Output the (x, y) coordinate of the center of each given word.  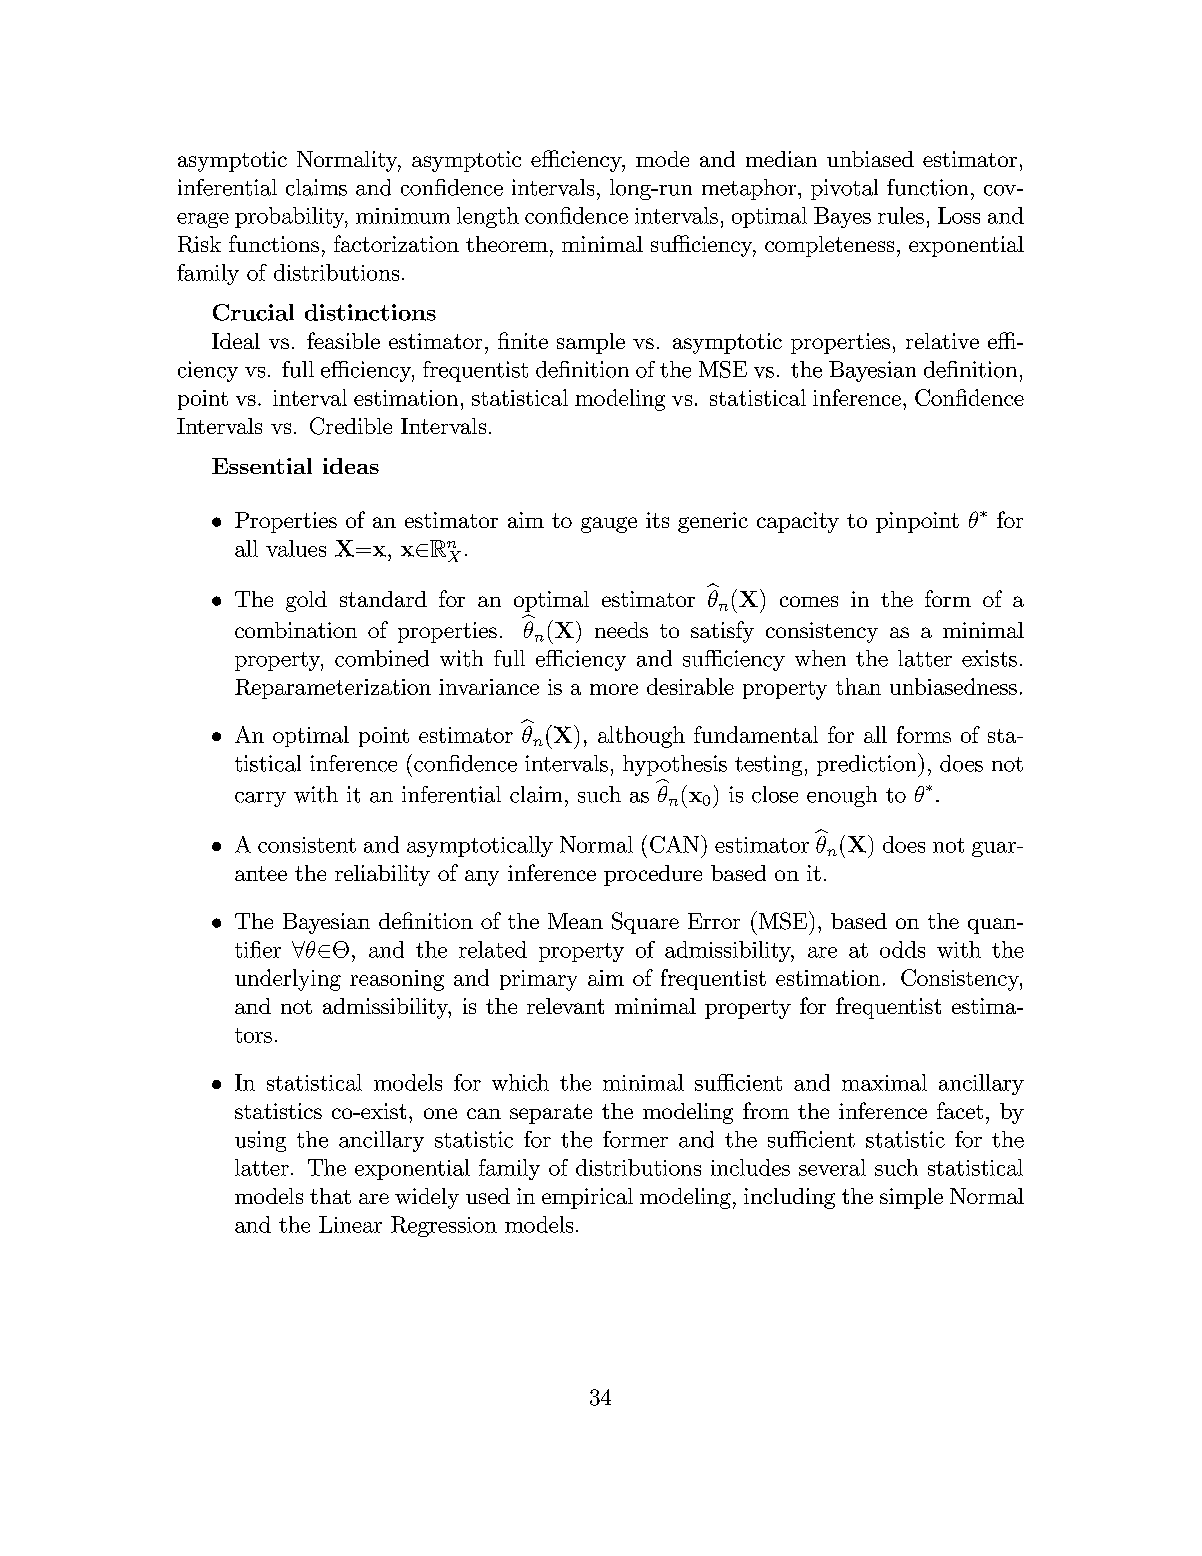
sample (591, 343)
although (641, 737)
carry (260, 799)
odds (902, 949)
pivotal (844, 189)
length (488, 217)
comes (809, 601)
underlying (288, 980)
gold (306, 601)
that (330, 1196)
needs (621, 630)
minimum (403, 216)
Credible (351, 426)
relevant (565, 1006)
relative (942, 341)
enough (842, 796)
